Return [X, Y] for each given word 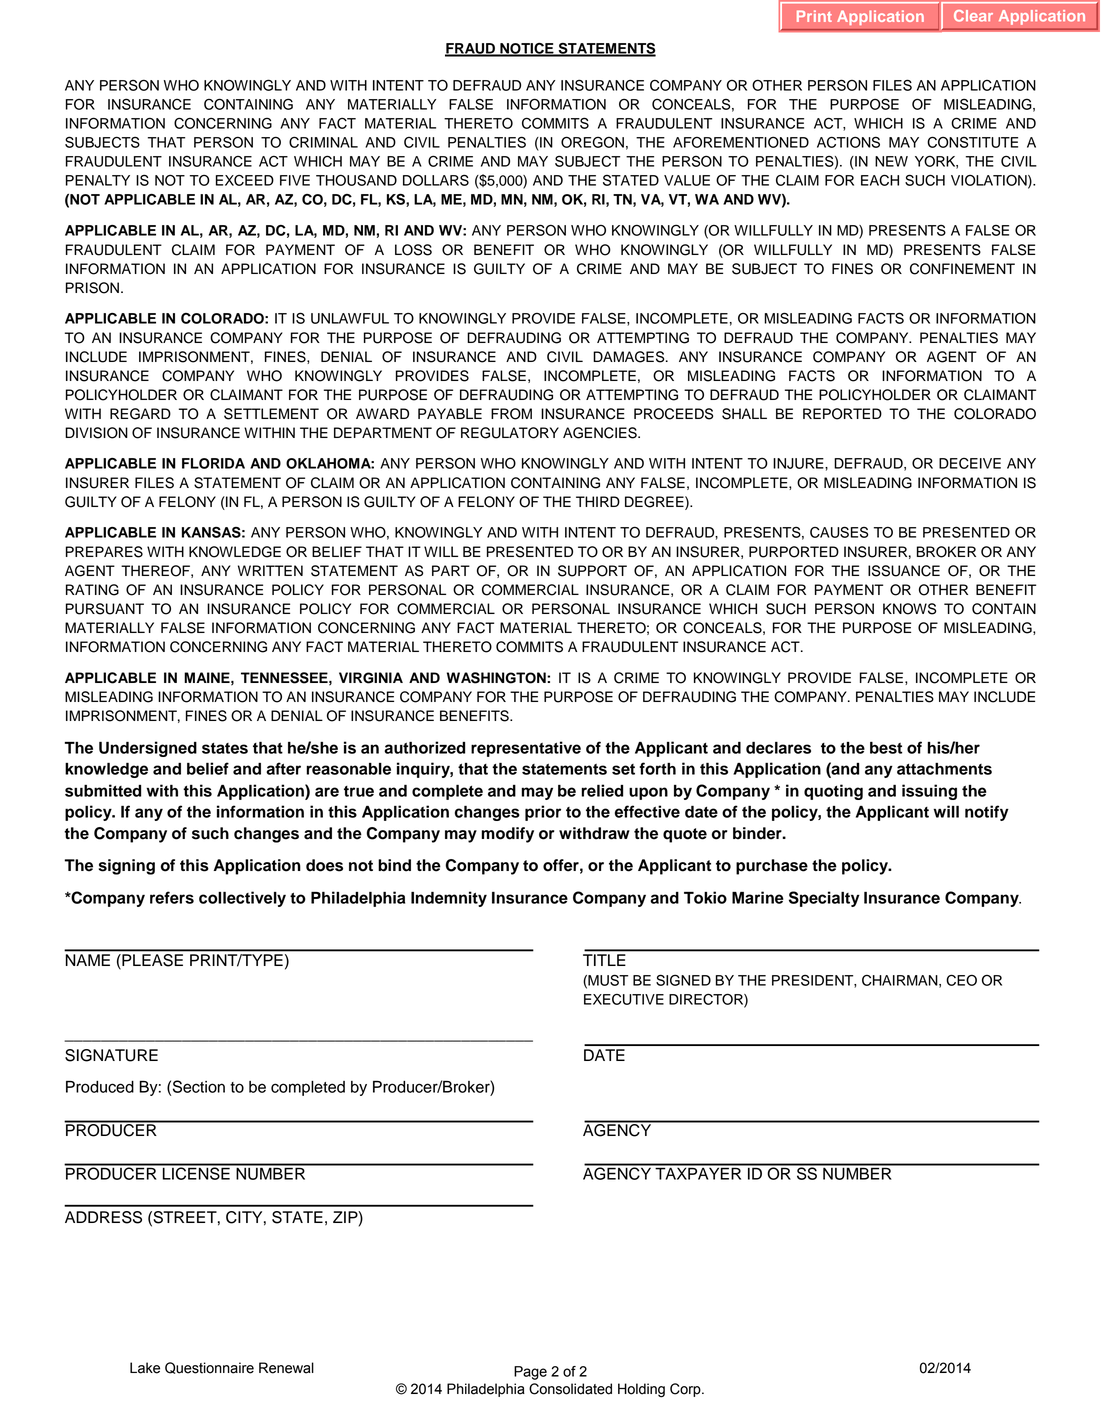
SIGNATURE [111, 1055]
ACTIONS [848, 142]
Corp [686, 1390]
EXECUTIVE [624, 999]
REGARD [140, 414]
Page [530, 1373]
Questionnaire [209, 1368]
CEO [961, 980]
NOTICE [527, 49]
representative [526, 749]
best [886, 748]
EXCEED [245, 180]
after [283, 768]
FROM [511, 414]
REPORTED [842, 414]
